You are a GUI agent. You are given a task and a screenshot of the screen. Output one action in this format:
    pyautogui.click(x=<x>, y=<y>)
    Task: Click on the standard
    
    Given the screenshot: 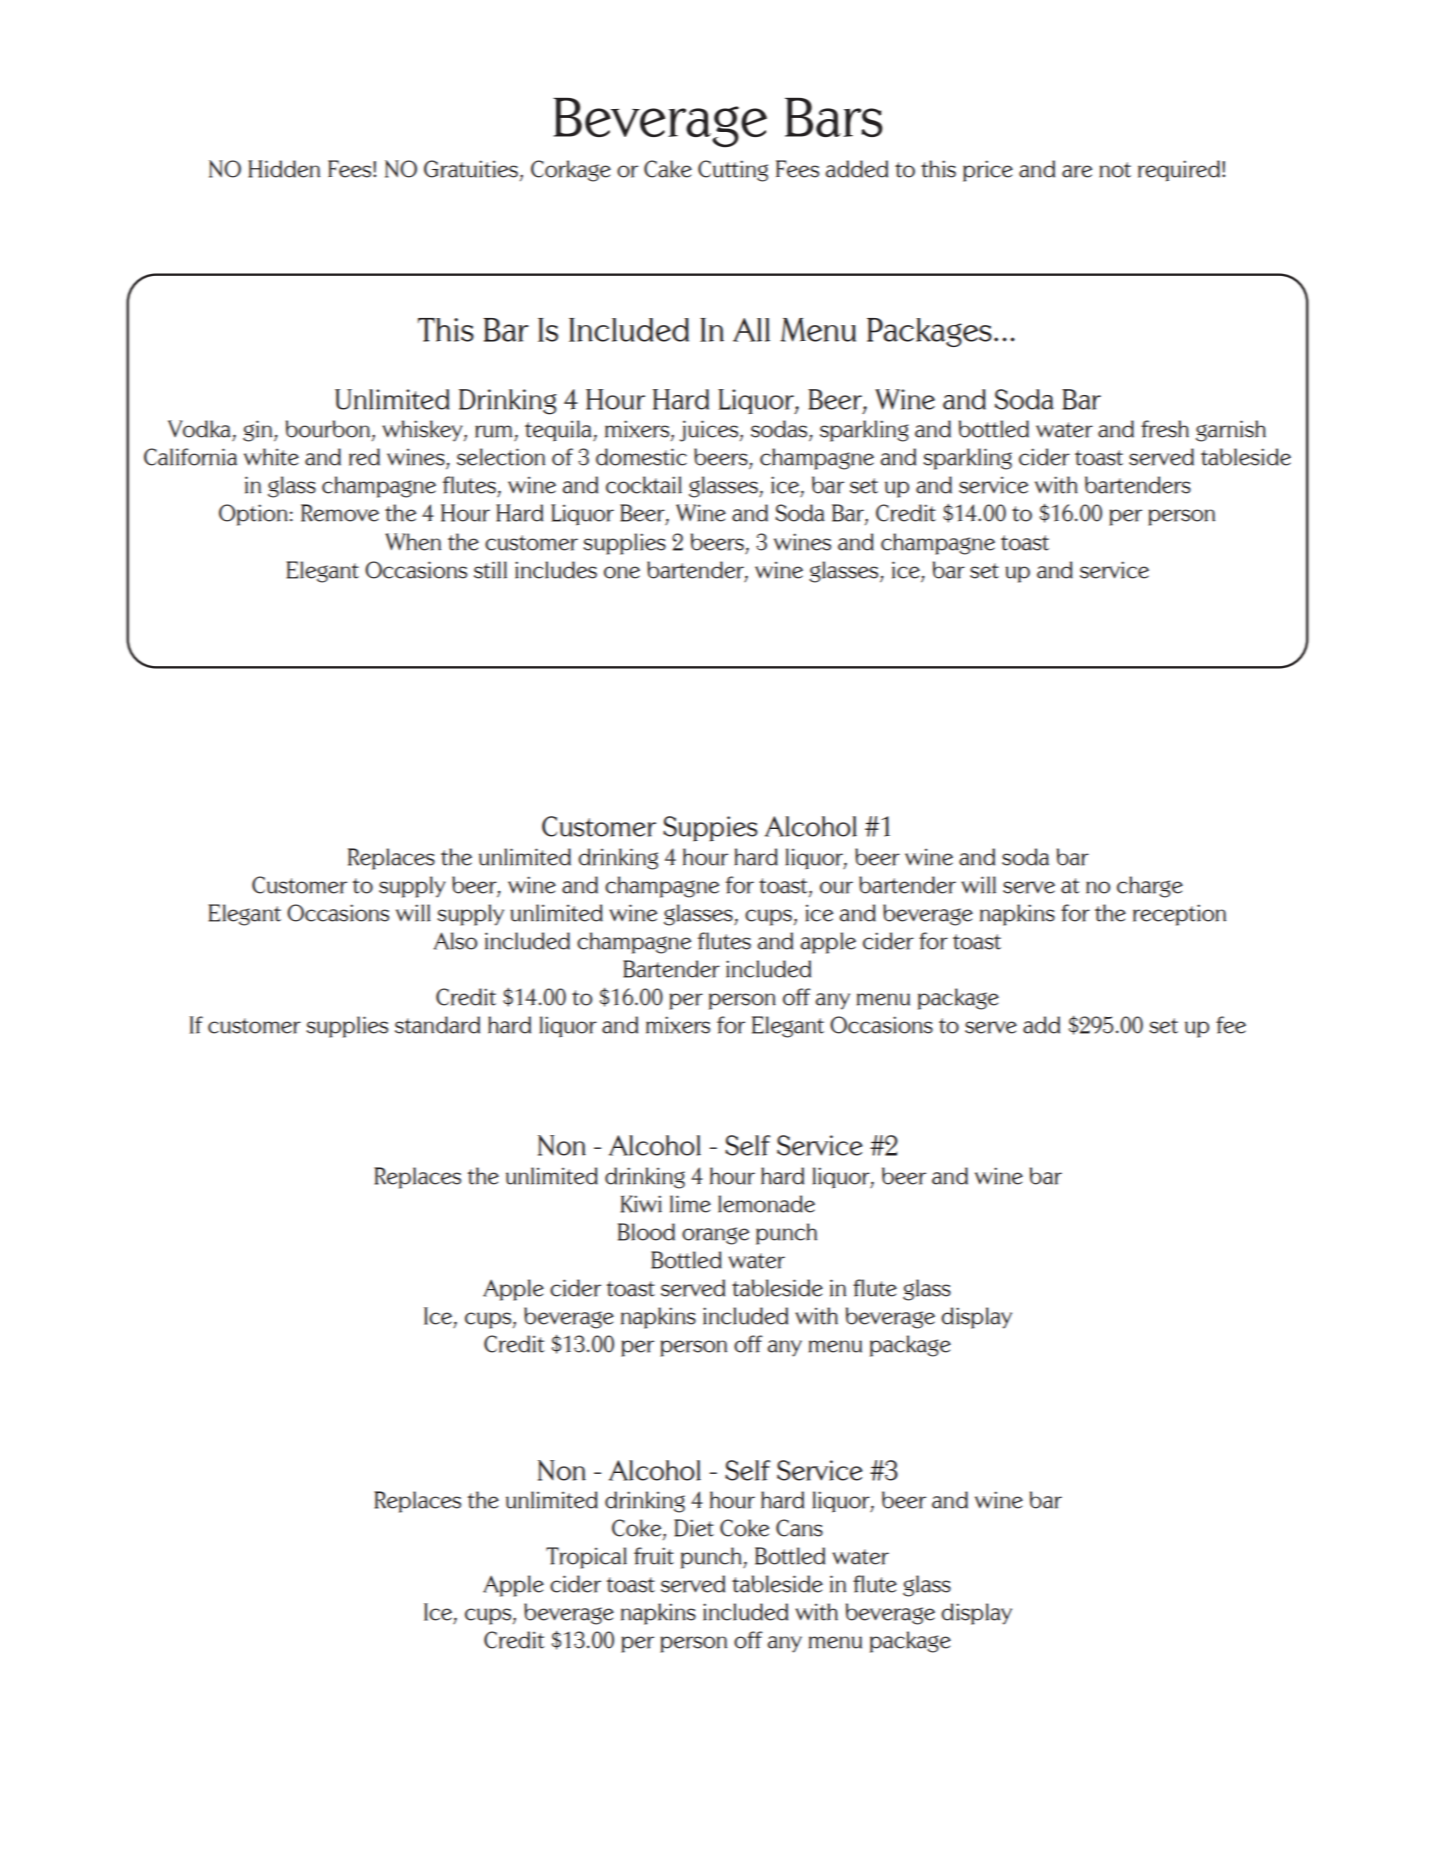 What is the action you would take?
    pyautogui.click(x=437, y=1025)
